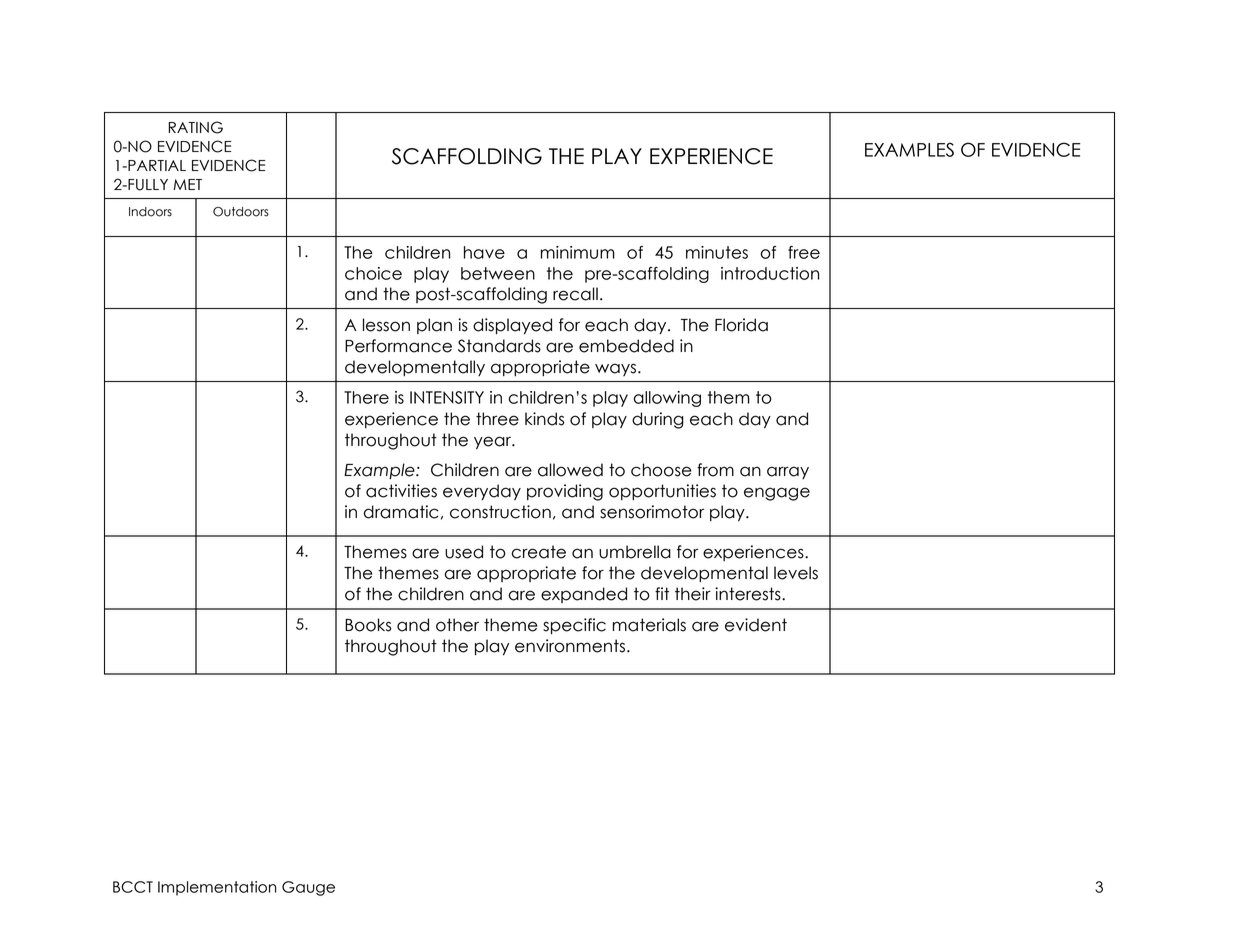 This page has width=1233, height=952. What do you see at coordinates (195, 127) in the page?
I see `RATING` at bounding box center [195, 127].
